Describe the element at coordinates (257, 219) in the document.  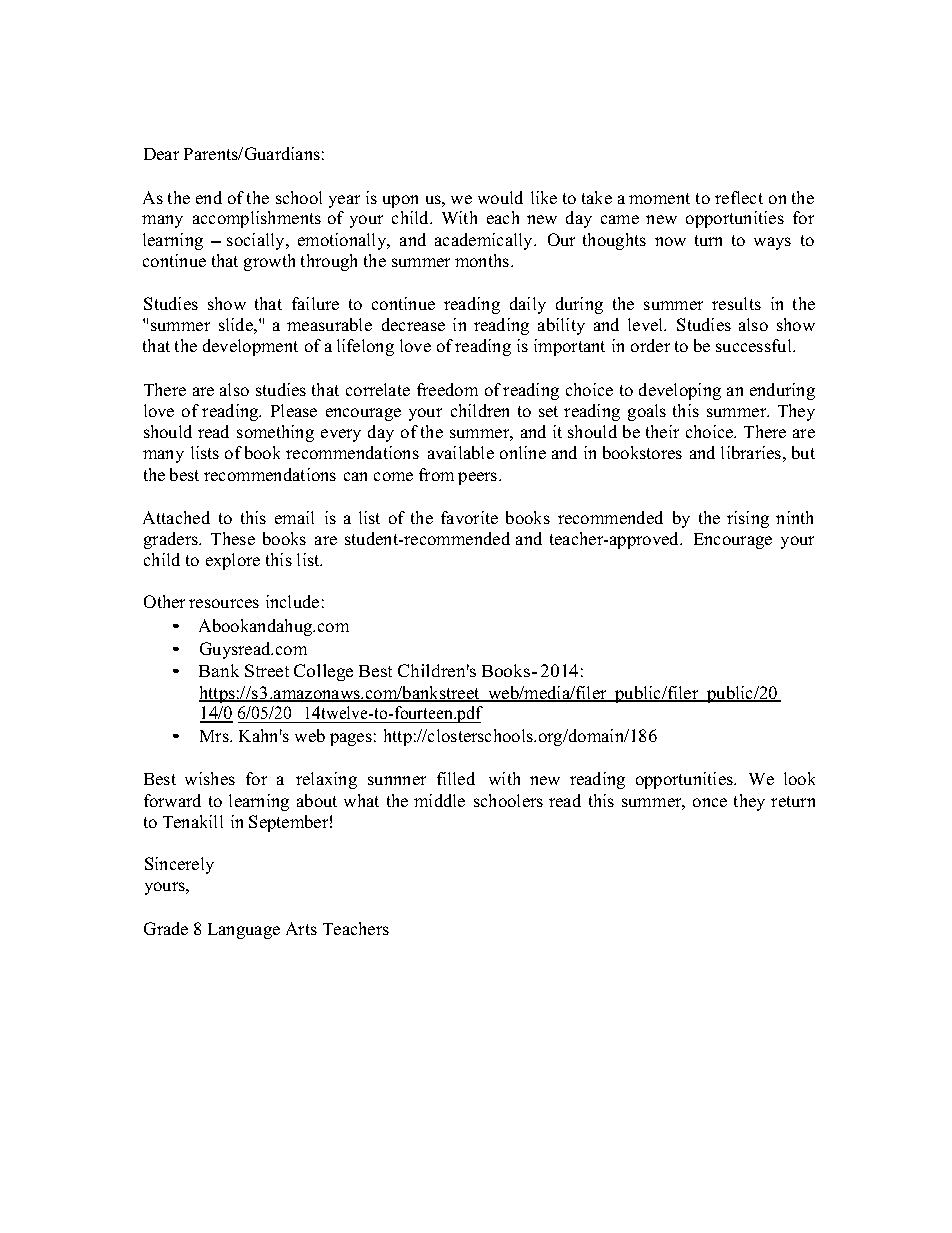
I see `accomplishments` at that location.
